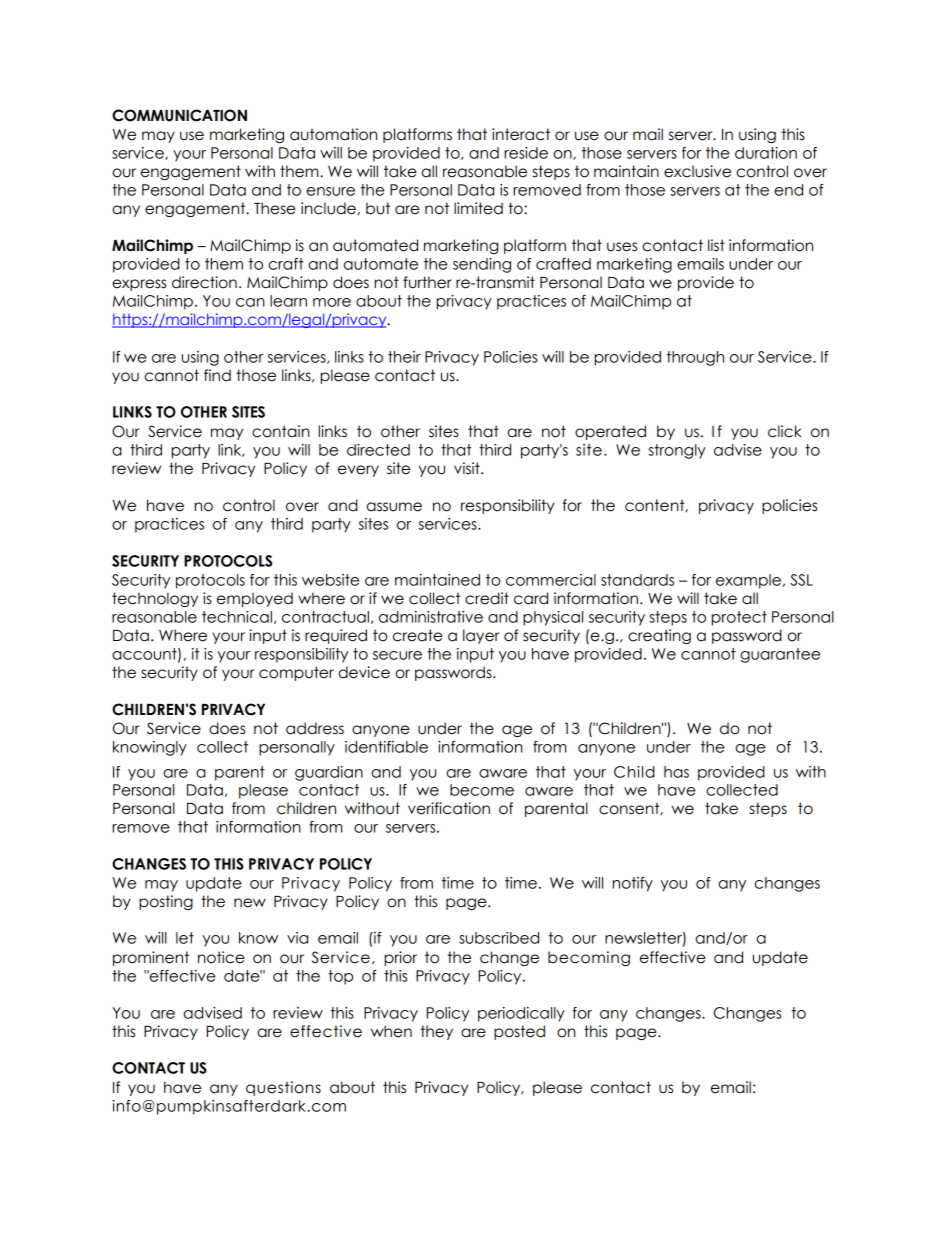 Image resolution: width=952 pixels, height=1233 pixels. What do you see at coordinates (695, 358) in the document?
I see `through` at bounding box center [695, 358].
